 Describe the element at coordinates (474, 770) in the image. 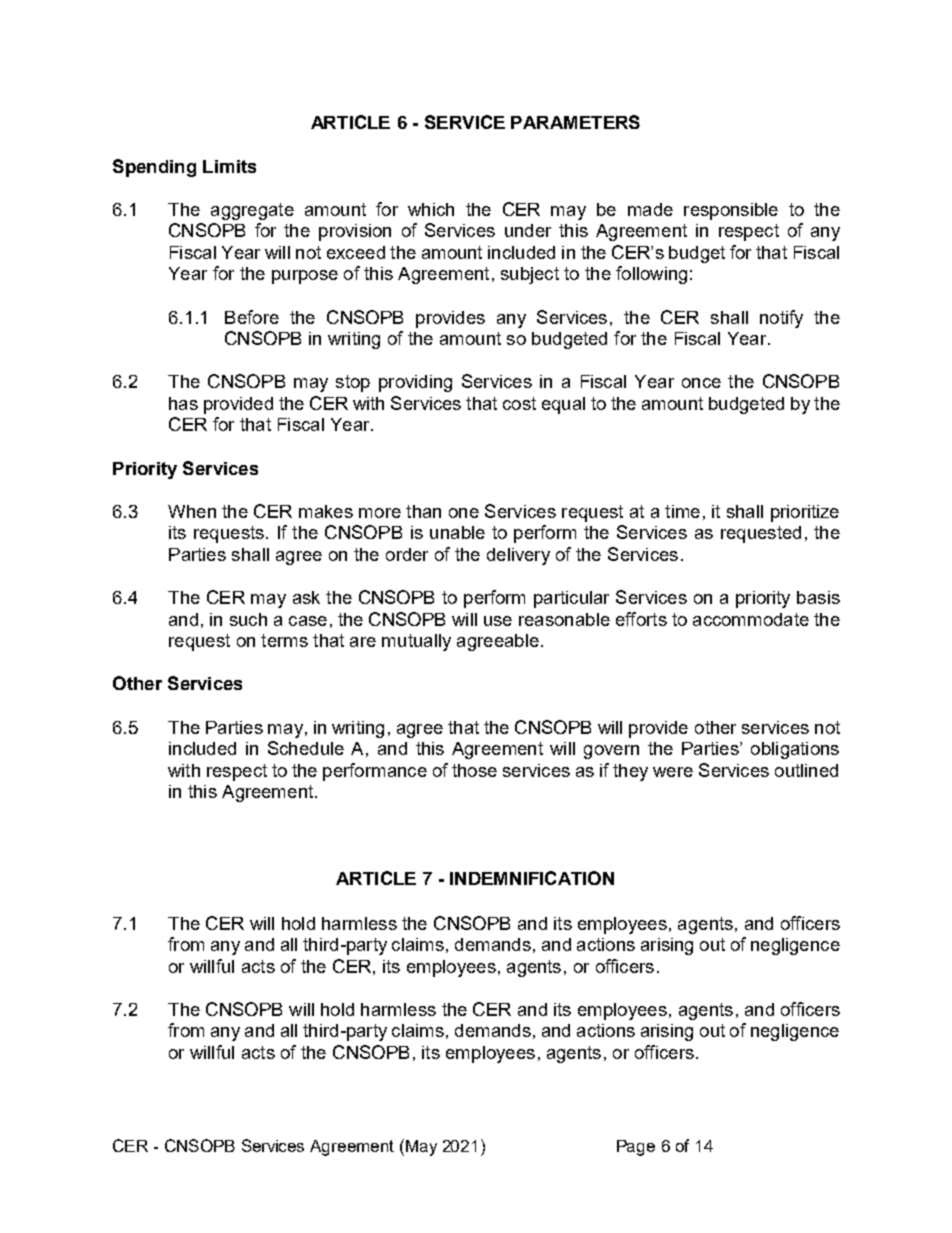

I see `those` at that location.
